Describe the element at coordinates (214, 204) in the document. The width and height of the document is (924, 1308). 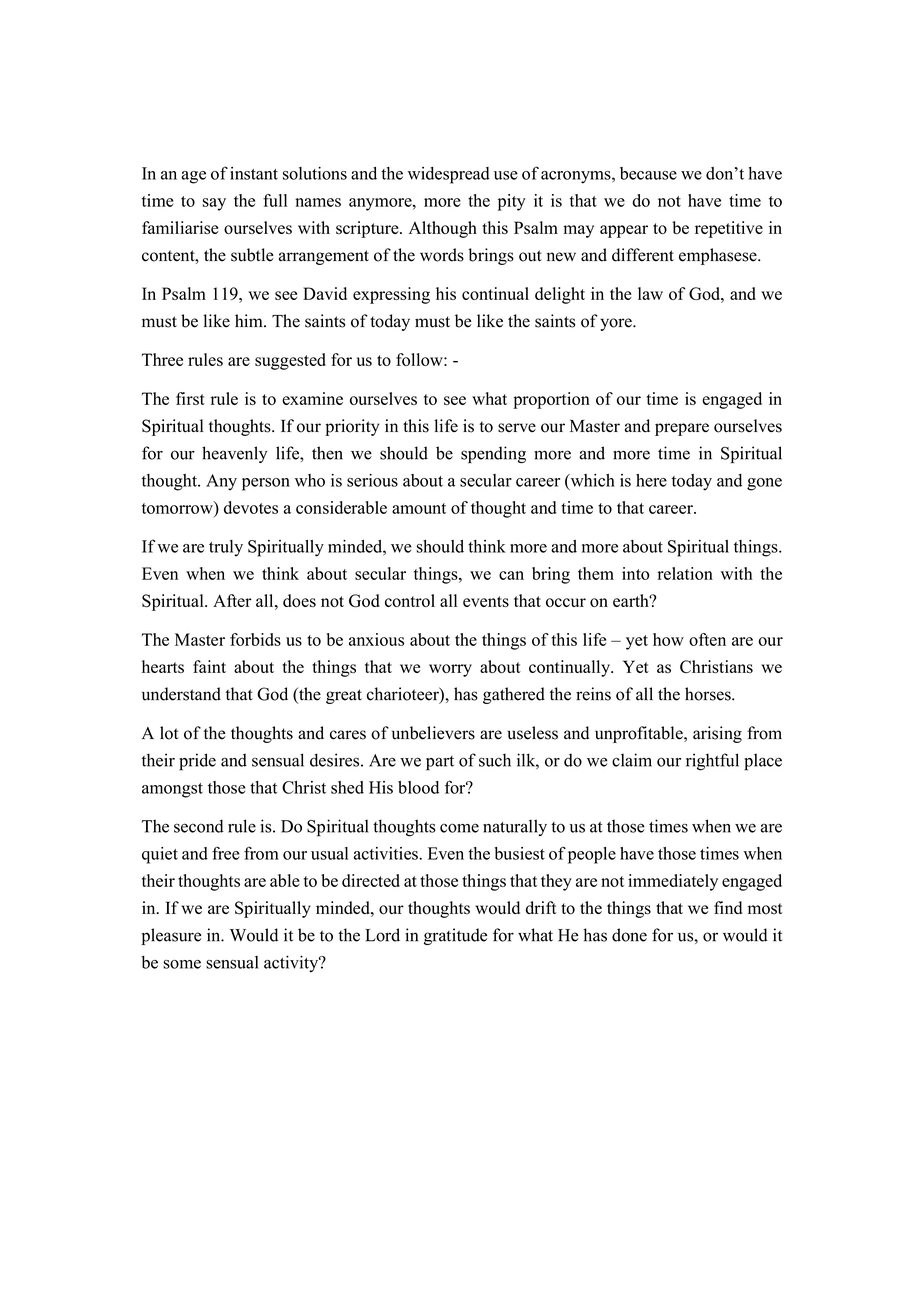
I see `say` at that location.
